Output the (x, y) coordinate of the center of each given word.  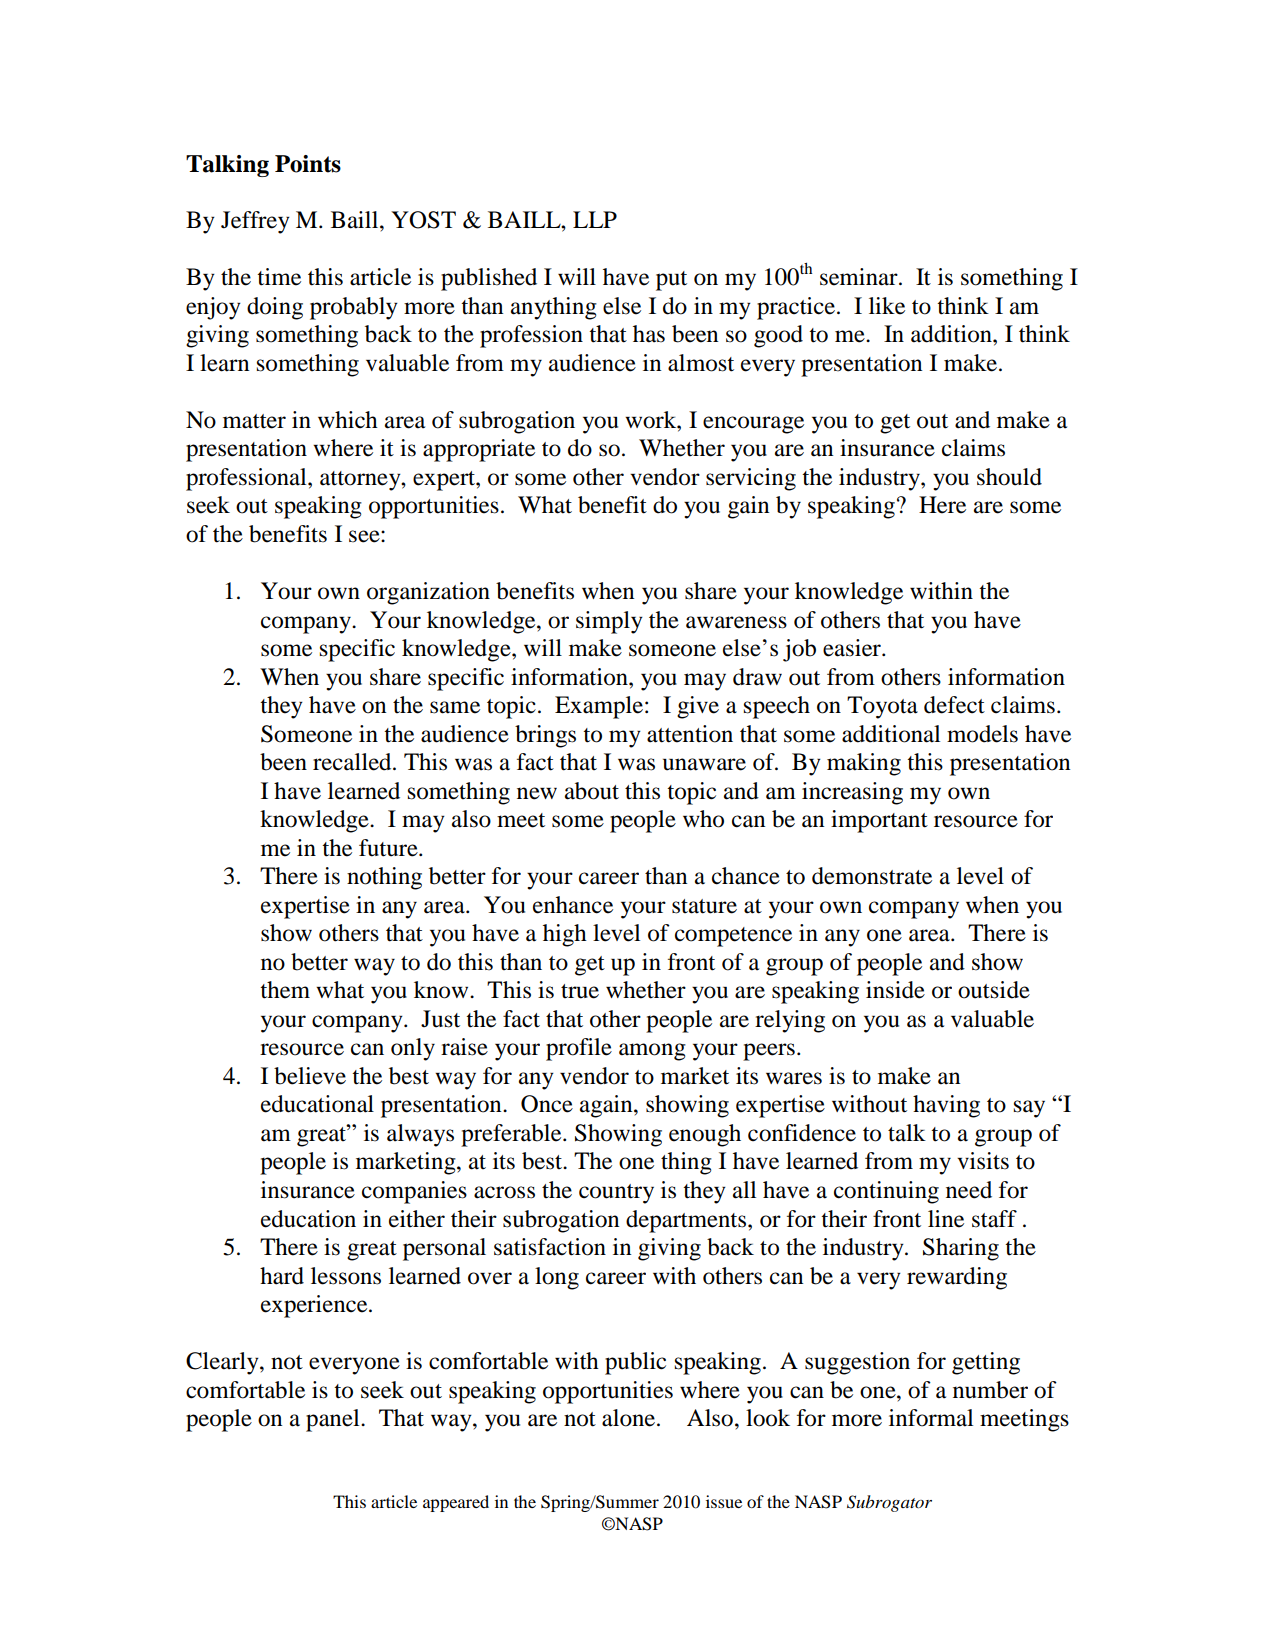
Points (308, 164)
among (652, 1052)
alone (630, 1418)
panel (334, 1420)
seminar (860, 277)
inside (895, 990)
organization (428, 593)
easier (853, 648)
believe (310, 1076)
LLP (595, 219)
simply (609, 622)
